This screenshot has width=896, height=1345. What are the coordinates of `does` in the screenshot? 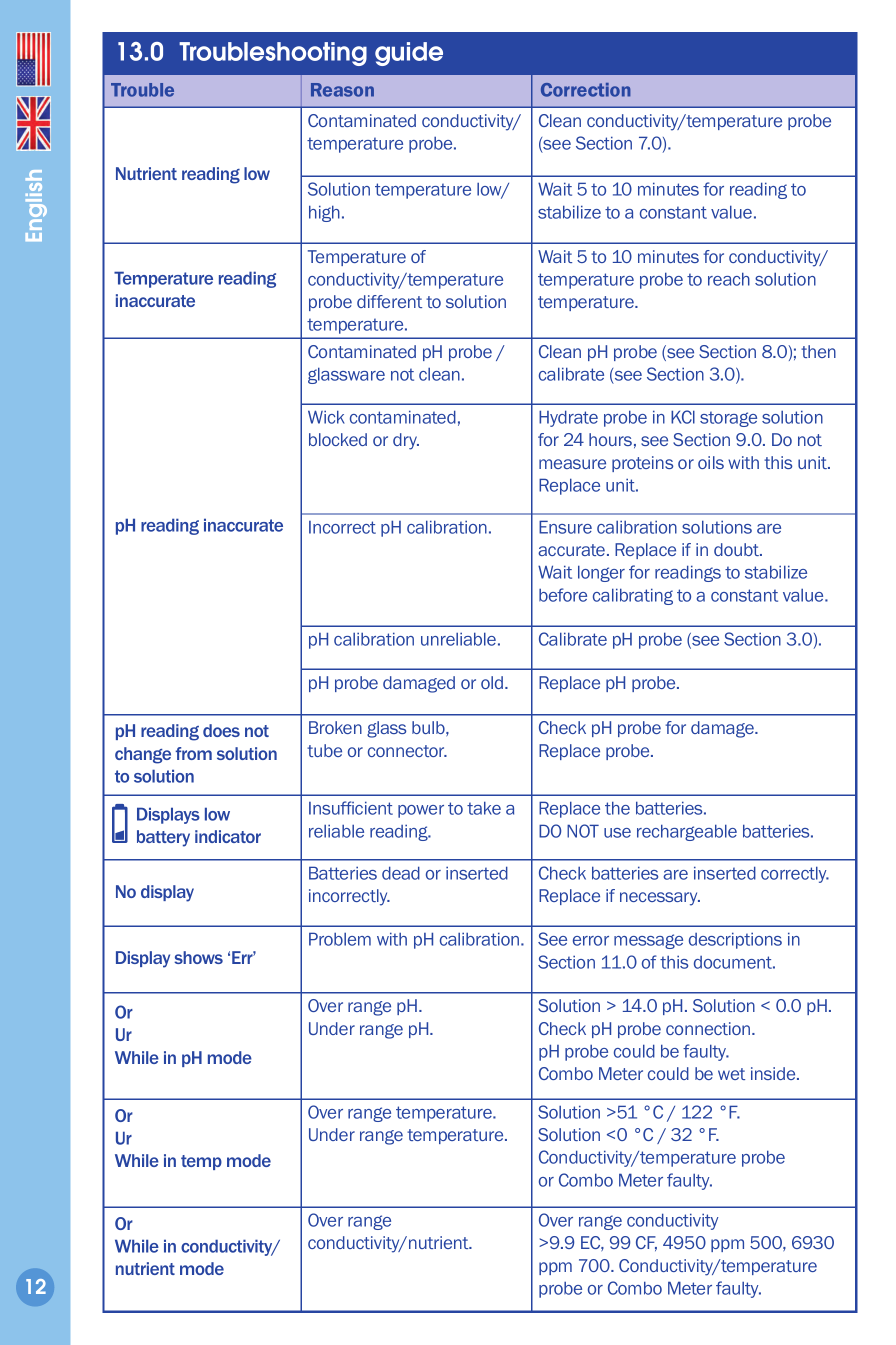 It's located at (221, 730).
